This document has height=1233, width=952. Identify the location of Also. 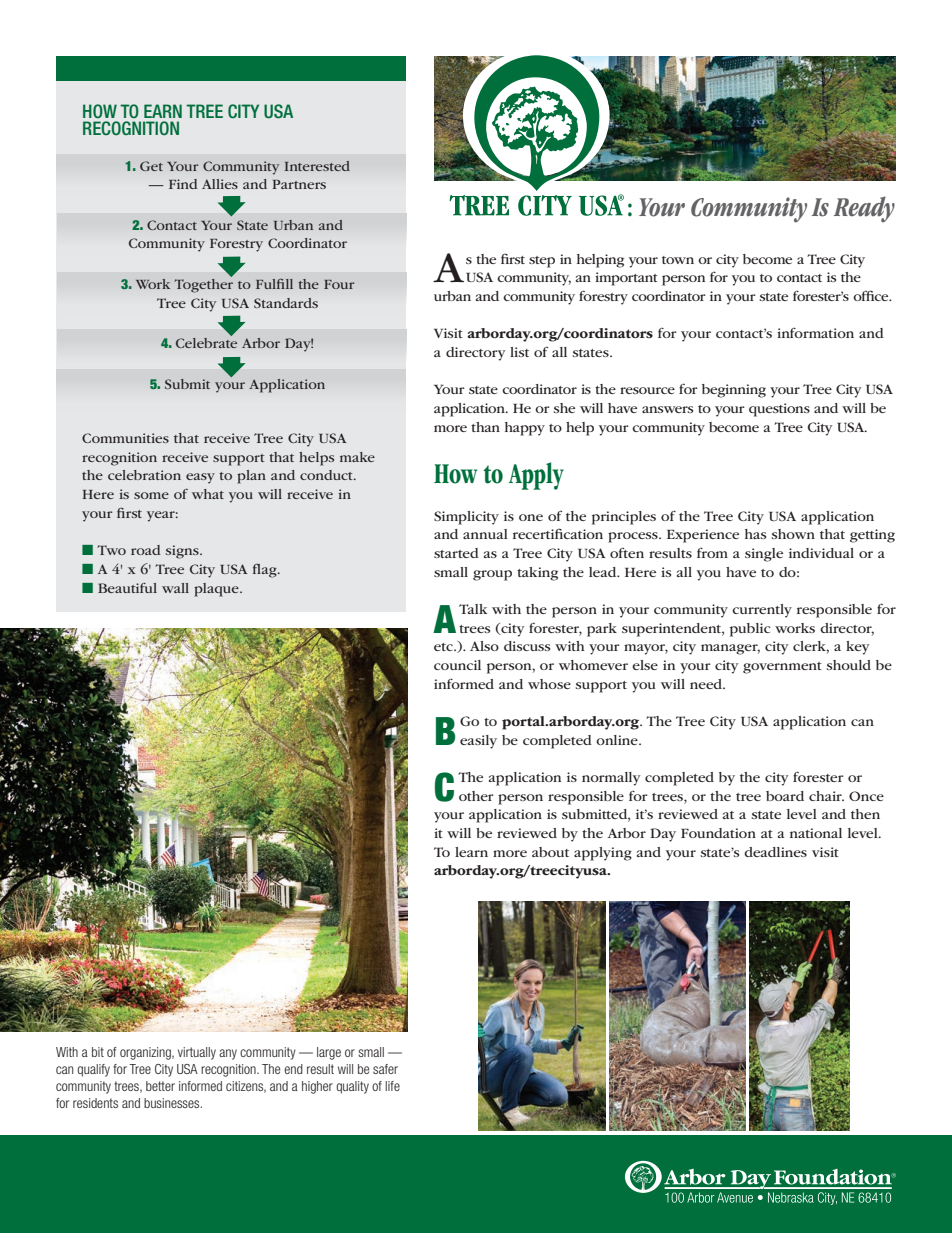
(484, 646).
